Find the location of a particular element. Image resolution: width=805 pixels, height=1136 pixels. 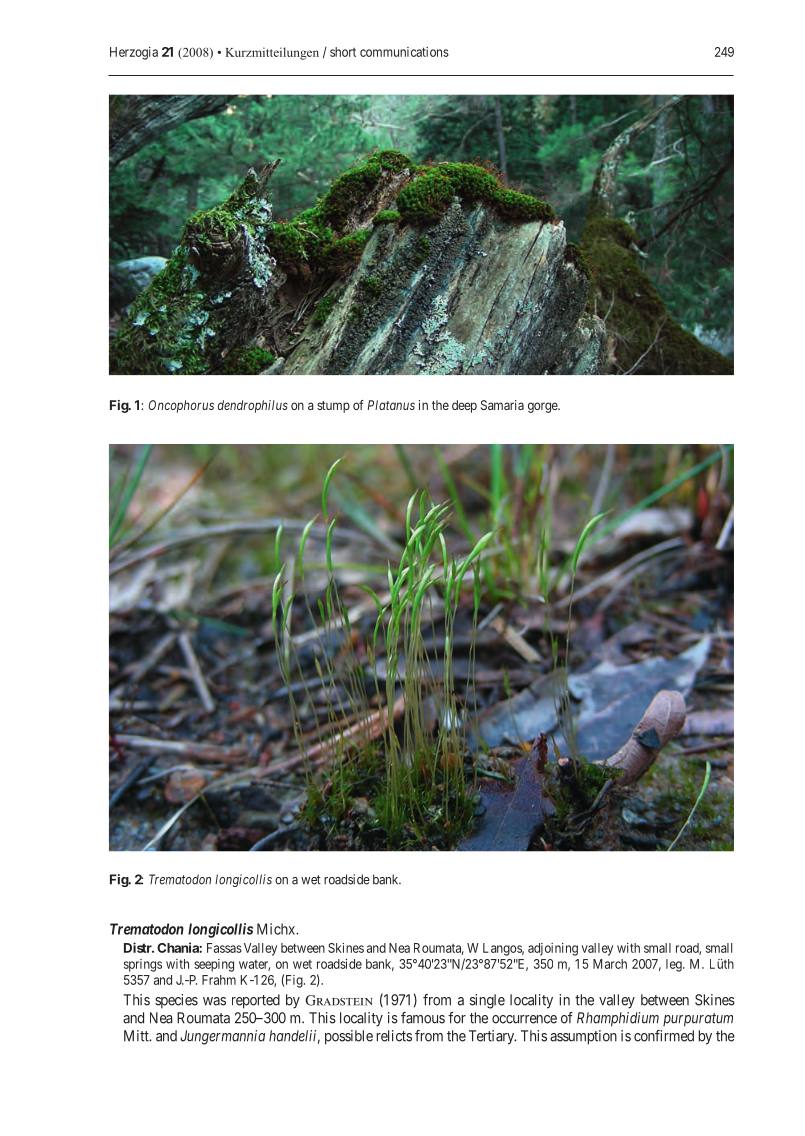

communications is located at coordinates (404, 52).
